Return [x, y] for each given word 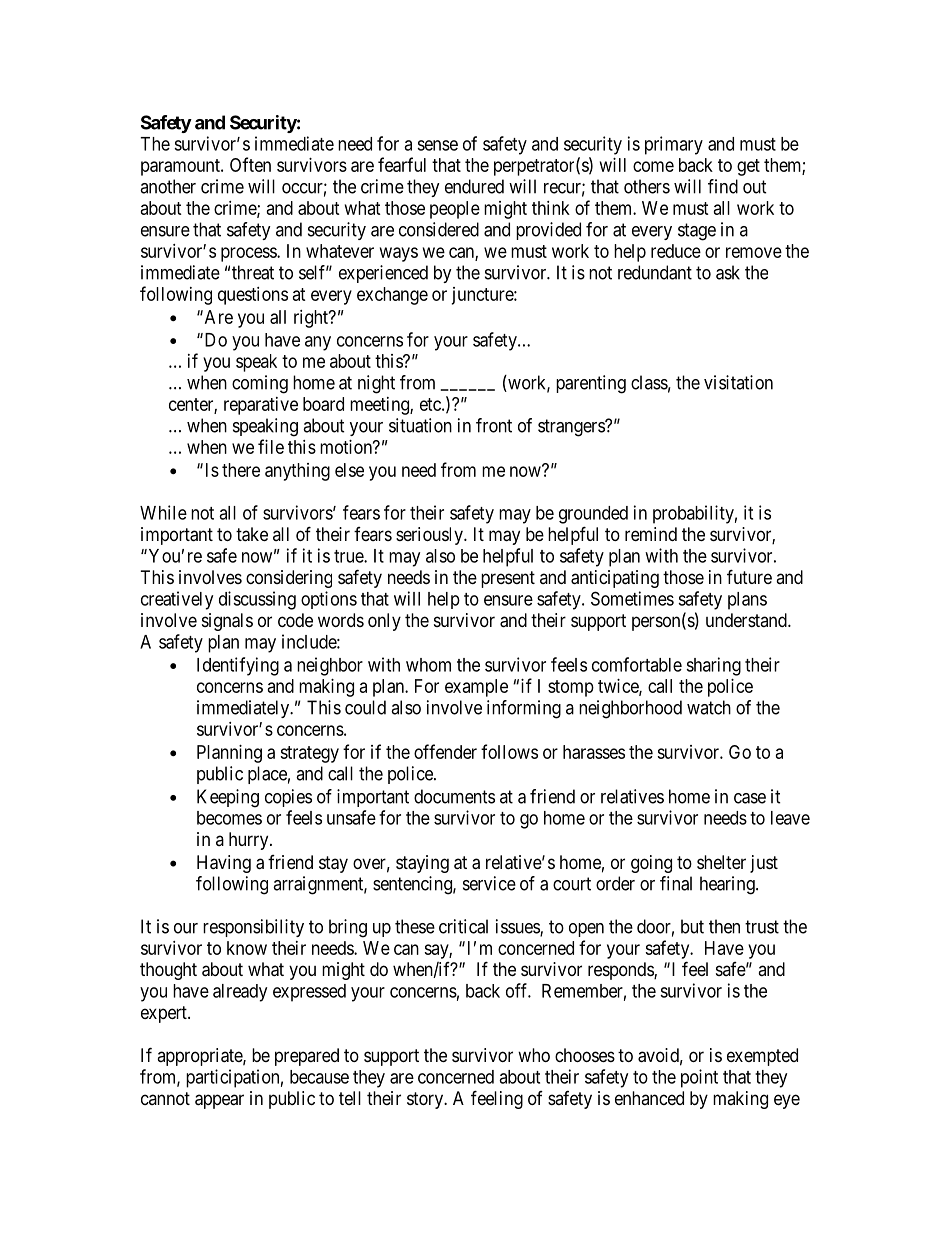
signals [227, 622]
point [699, 1078]
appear [219, 1101]
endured [474, 186]
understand [747, 620]
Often [250, 164]
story [426, 1100]
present [508, 579]
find [723, 186]
